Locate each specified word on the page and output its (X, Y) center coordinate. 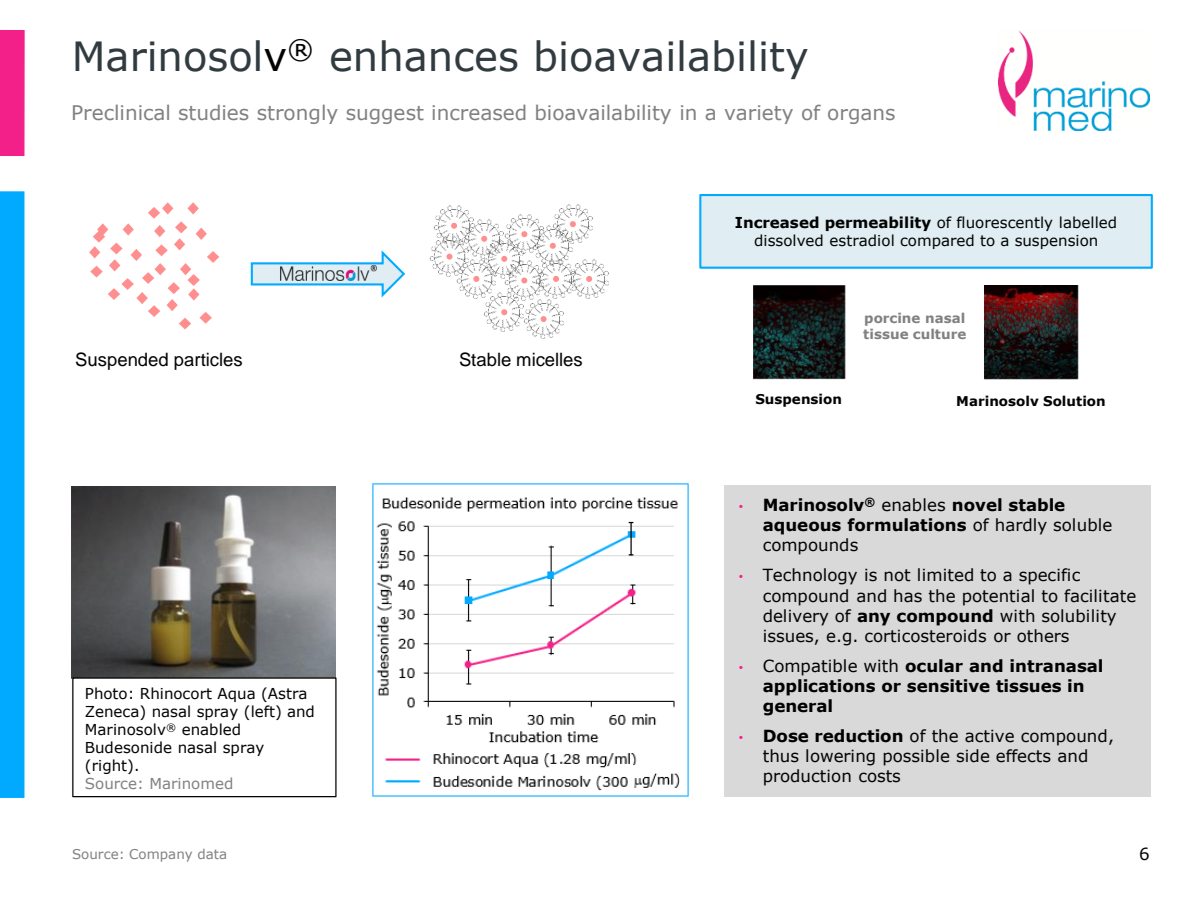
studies (213, 112)
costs (879, 776)
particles (208, 361)
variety (759, 114)
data (212, 854)
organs (861, 116)
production (807, 777)
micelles (549, 359)
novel (977, 505)
